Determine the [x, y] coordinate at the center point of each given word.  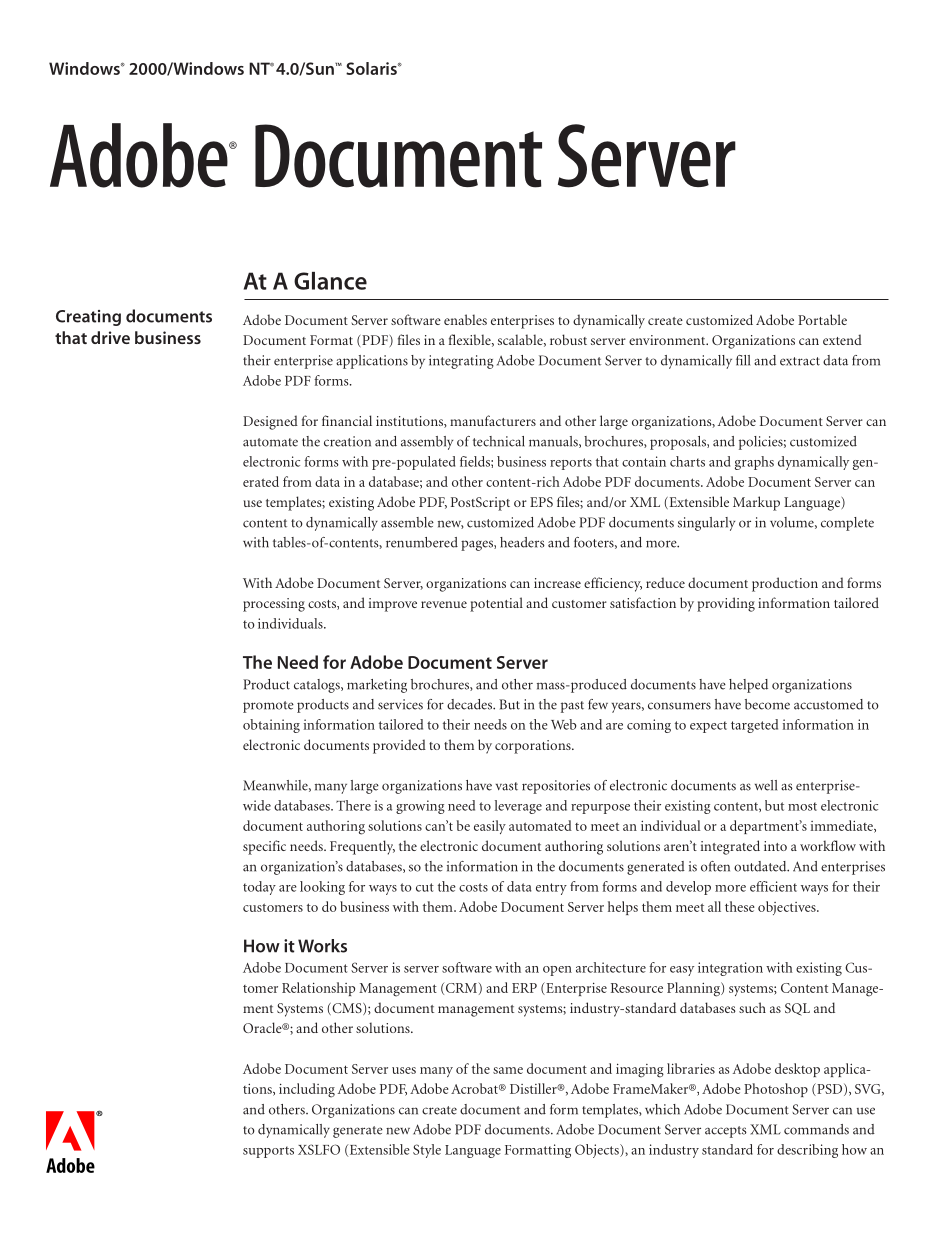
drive [110, 337]
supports [268, 1152]
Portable [822, 319]
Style [427, 1151]
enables [465, 319]
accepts [726, 1132]
